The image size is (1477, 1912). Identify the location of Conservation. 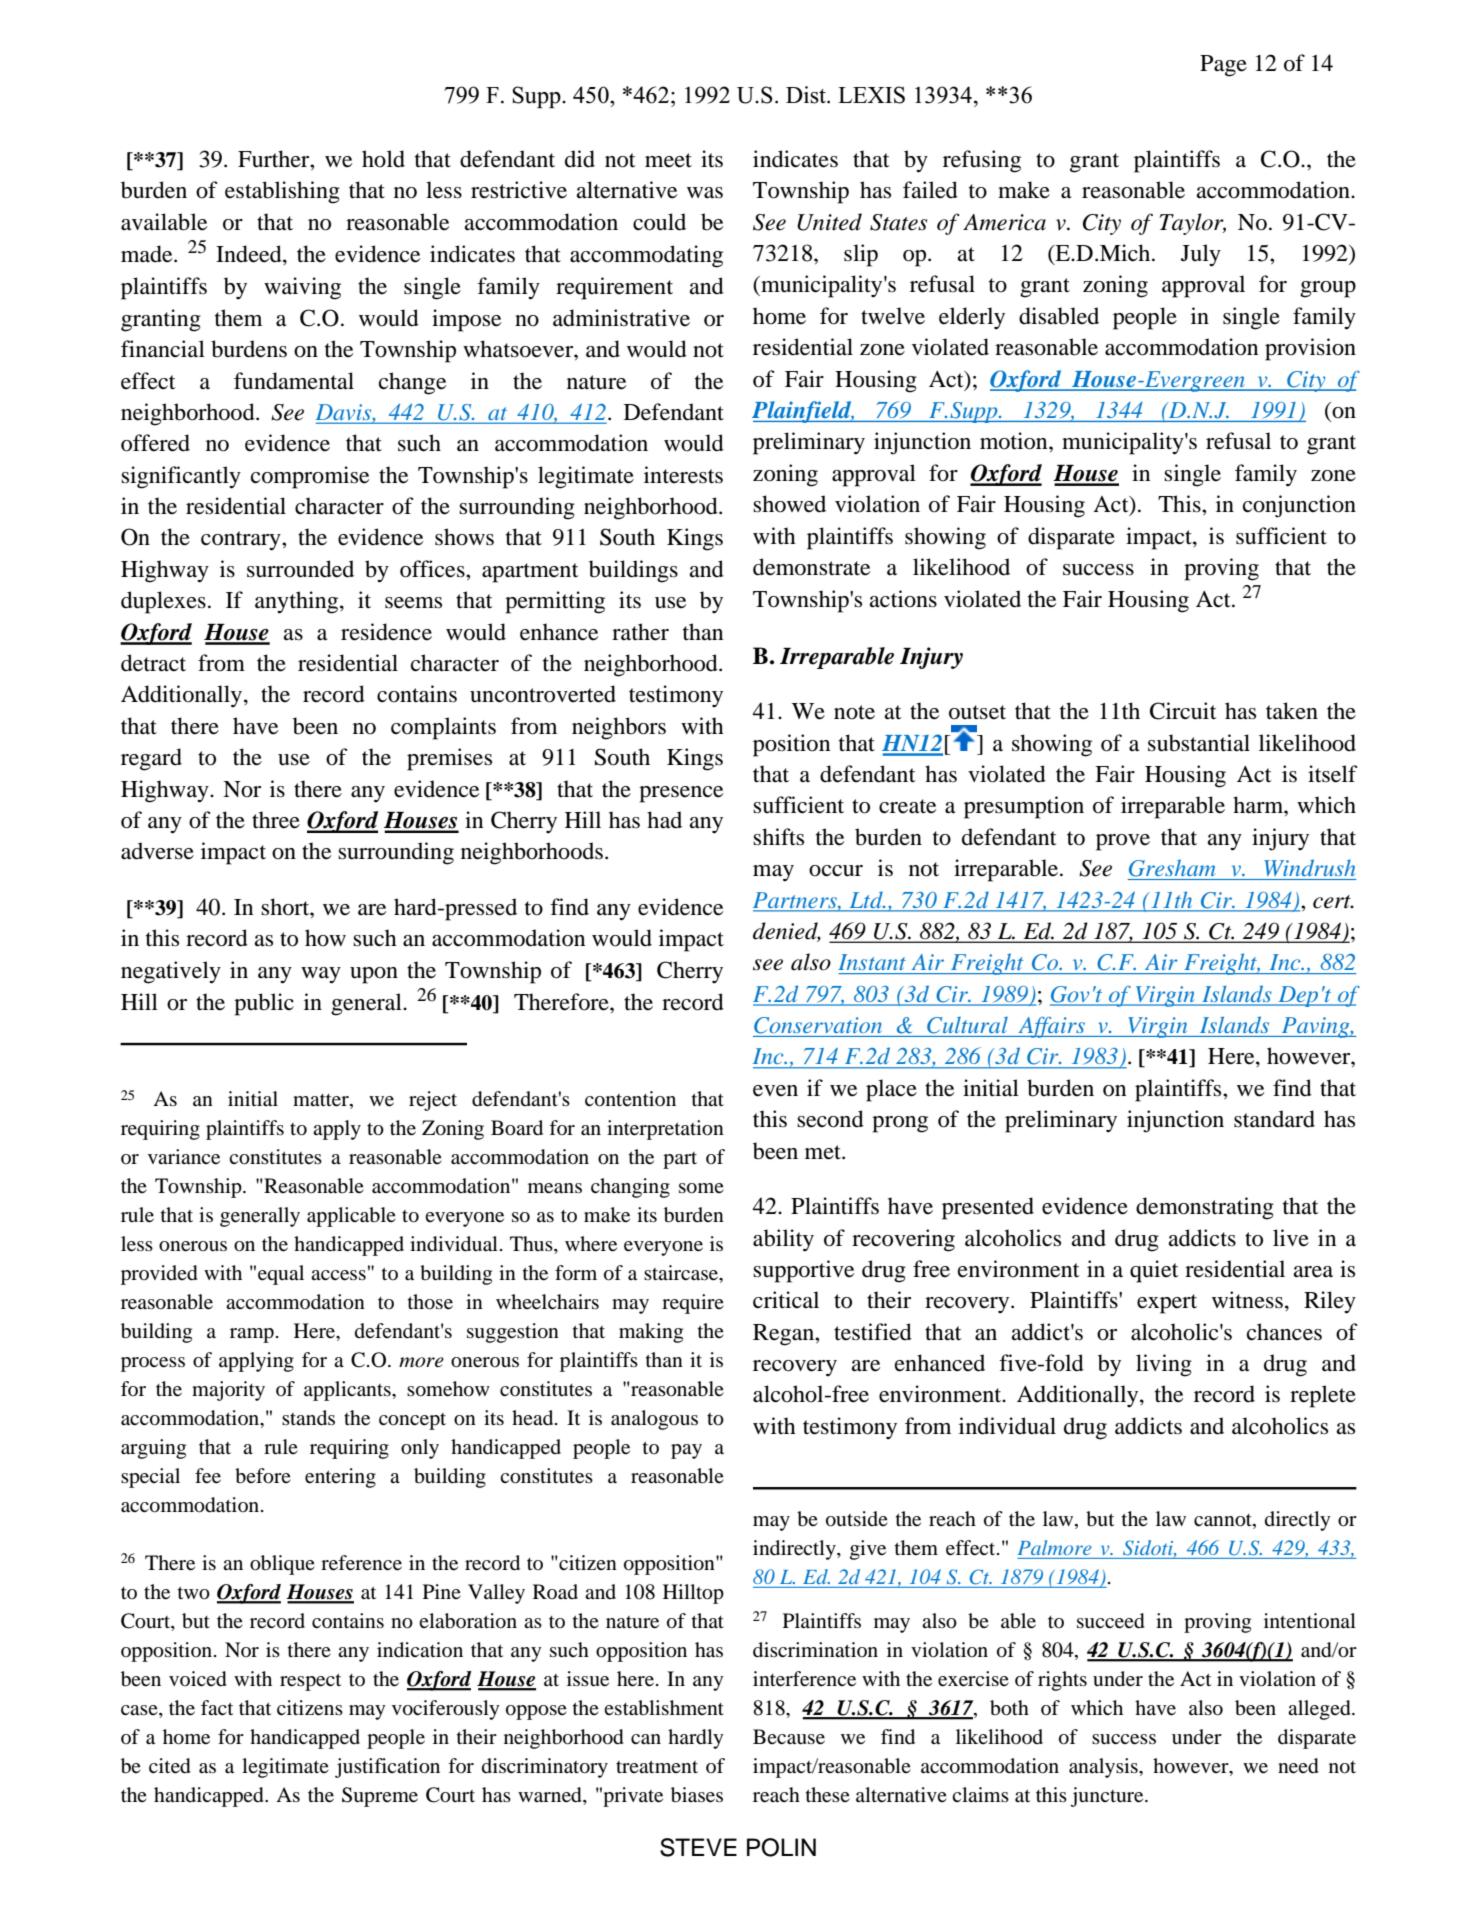
(818, 1025).
